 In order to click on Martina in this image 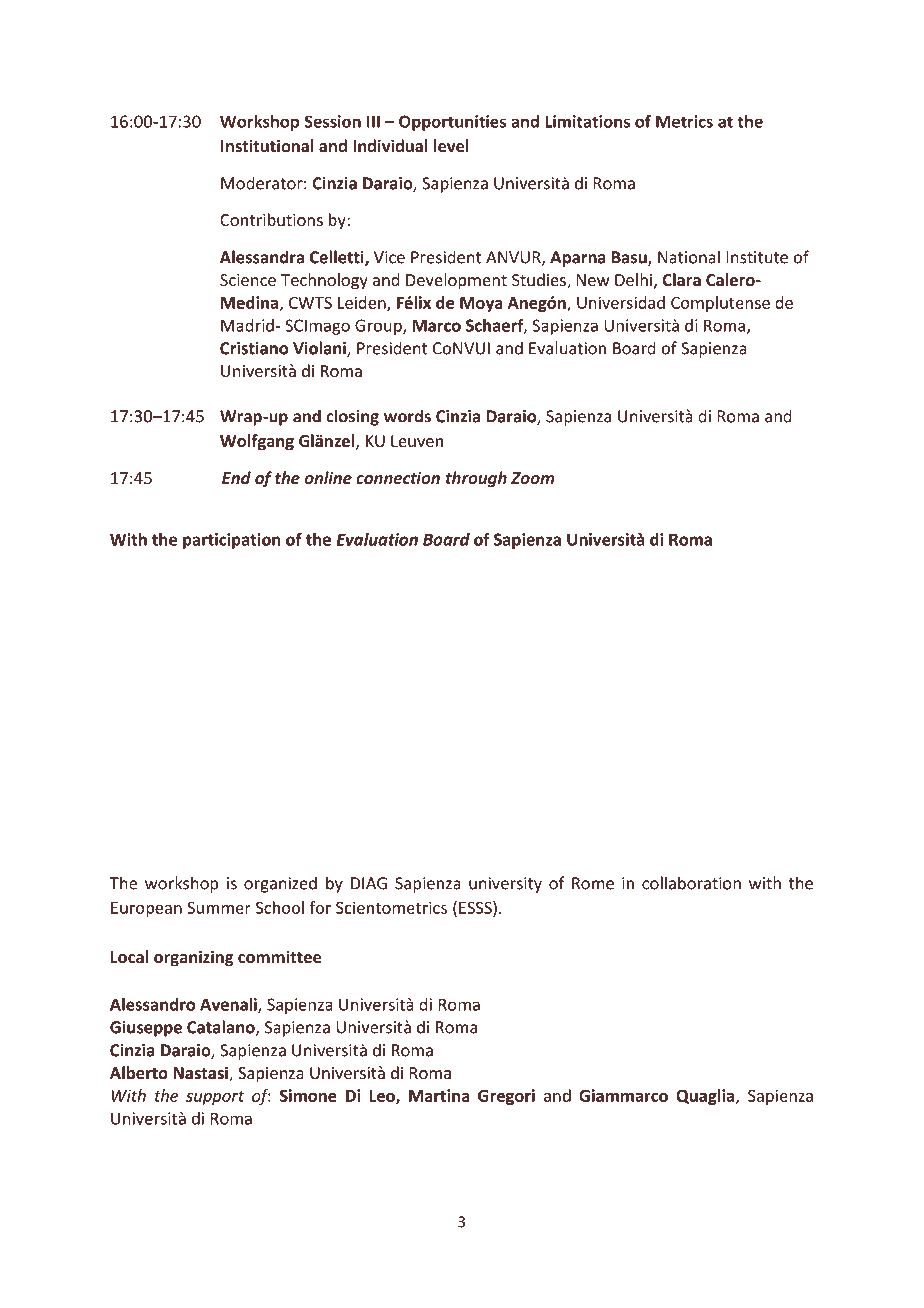, I will do `click(439, 1095)`.
